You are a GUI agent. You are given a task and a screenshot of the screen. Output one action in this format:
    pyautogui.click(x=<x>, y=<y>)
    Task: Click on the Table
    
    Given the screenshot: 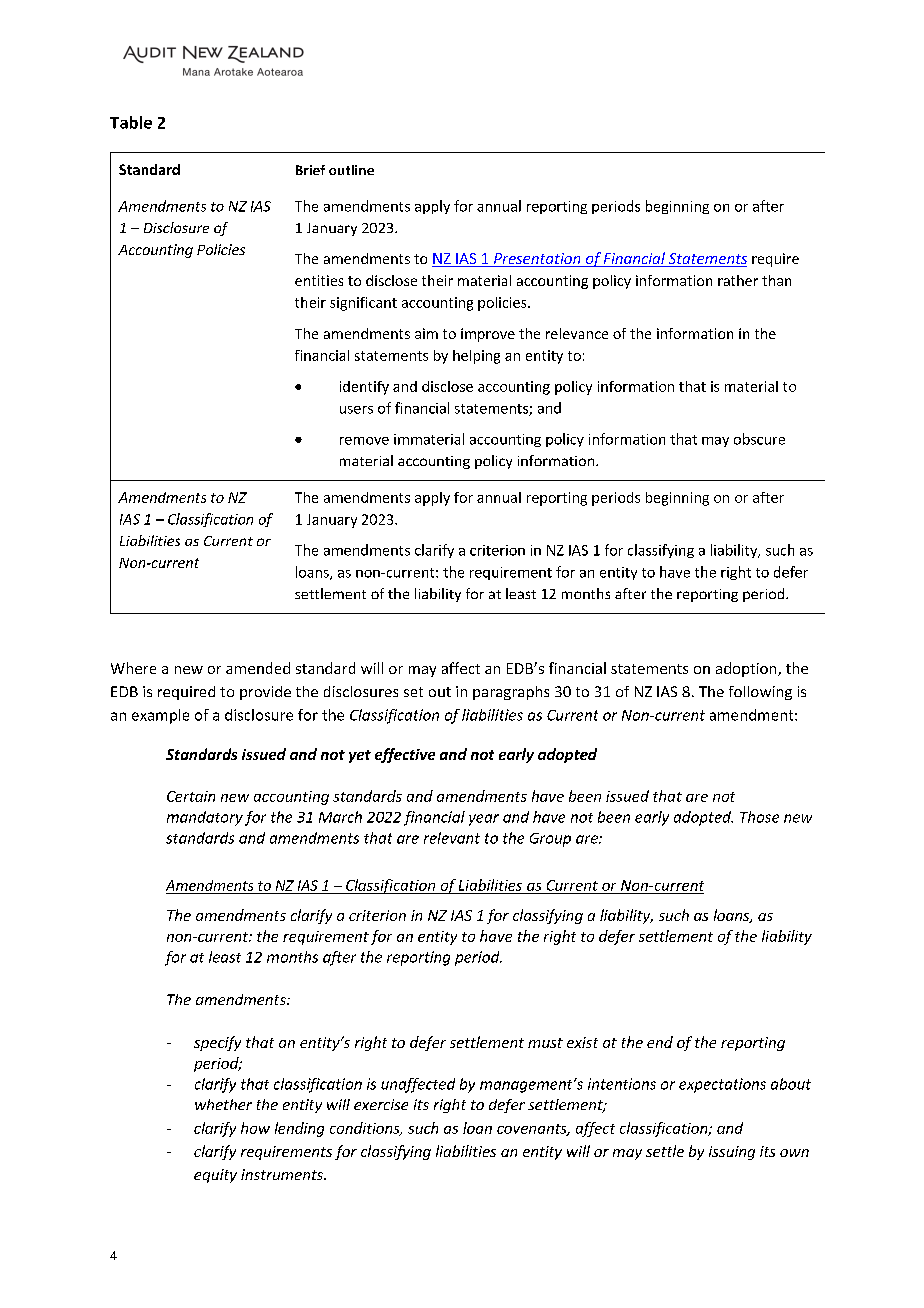 What is the action you would take?
    pyautogui.click(x=131, y=122)
